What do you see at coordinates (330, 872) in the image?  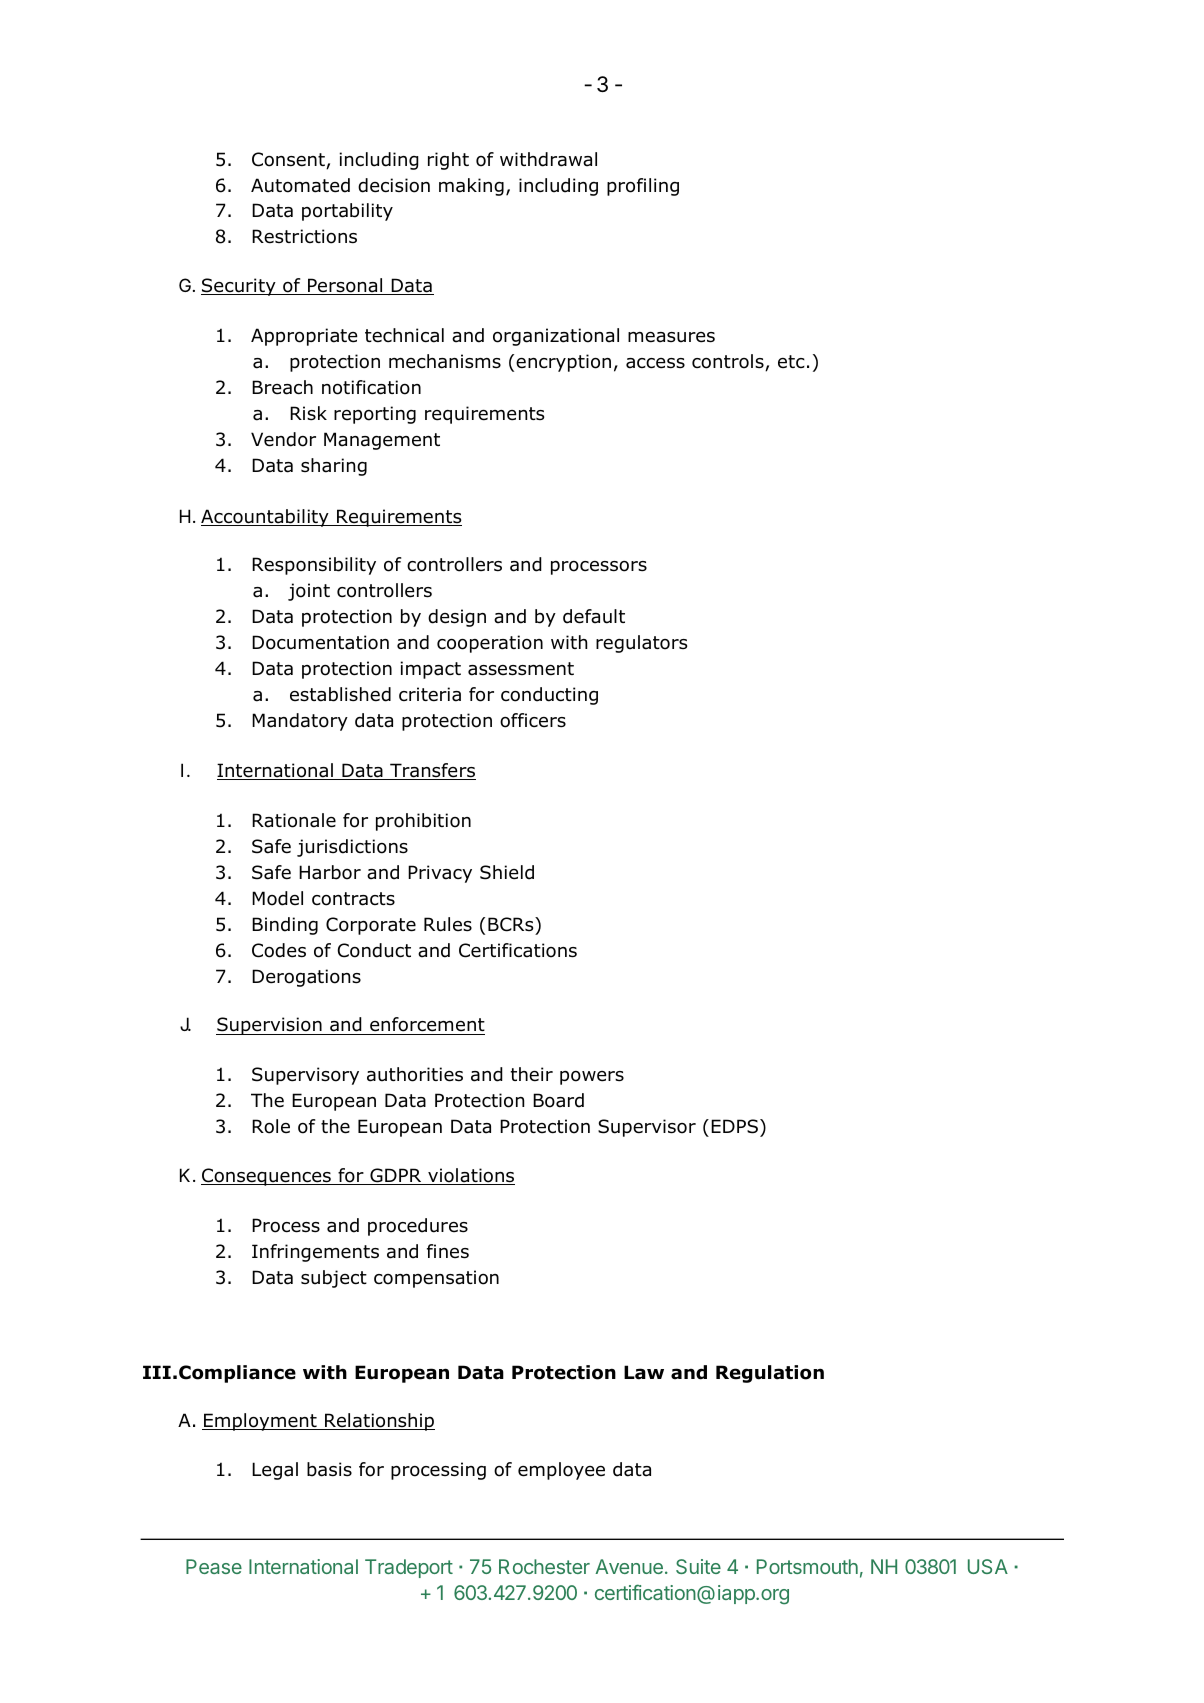 I see `Harbor` at bounding box center [330, 872].
